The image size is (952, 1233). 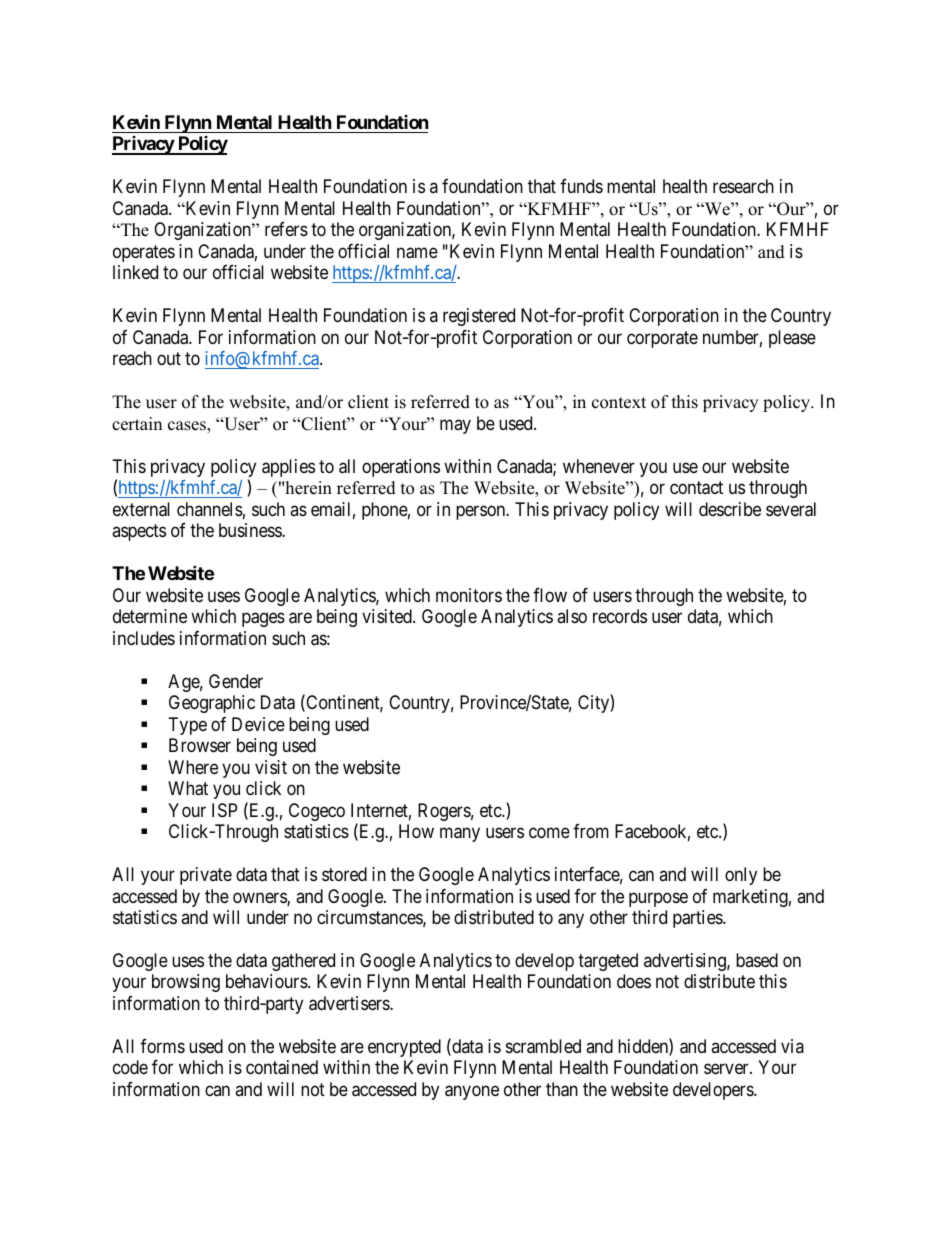 I want to click on monitors, so click(x=469, y=595).
